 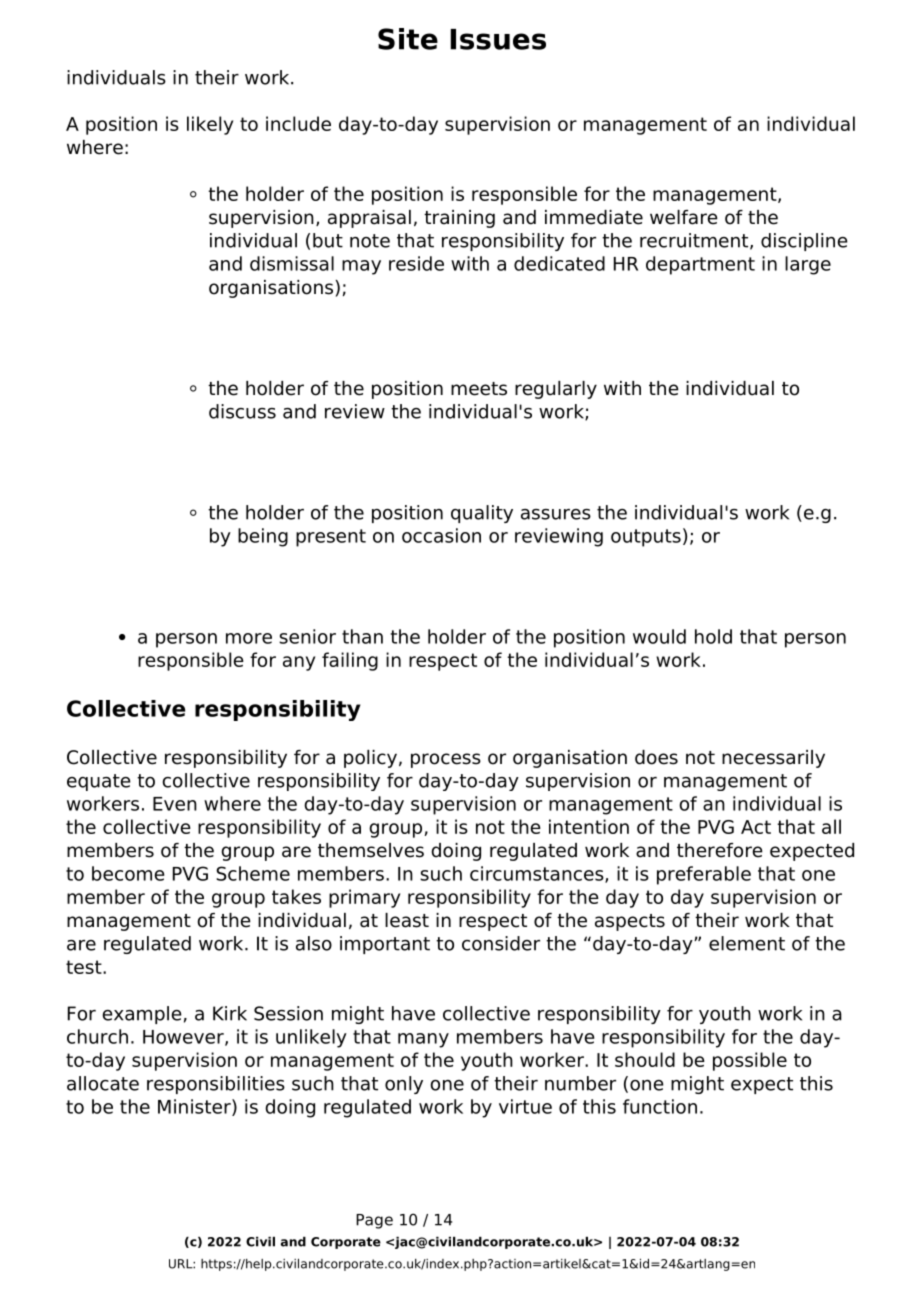 What do you see at coordinates (700, 265) in the page?
I see `department` at bounding box center [700, 265].
